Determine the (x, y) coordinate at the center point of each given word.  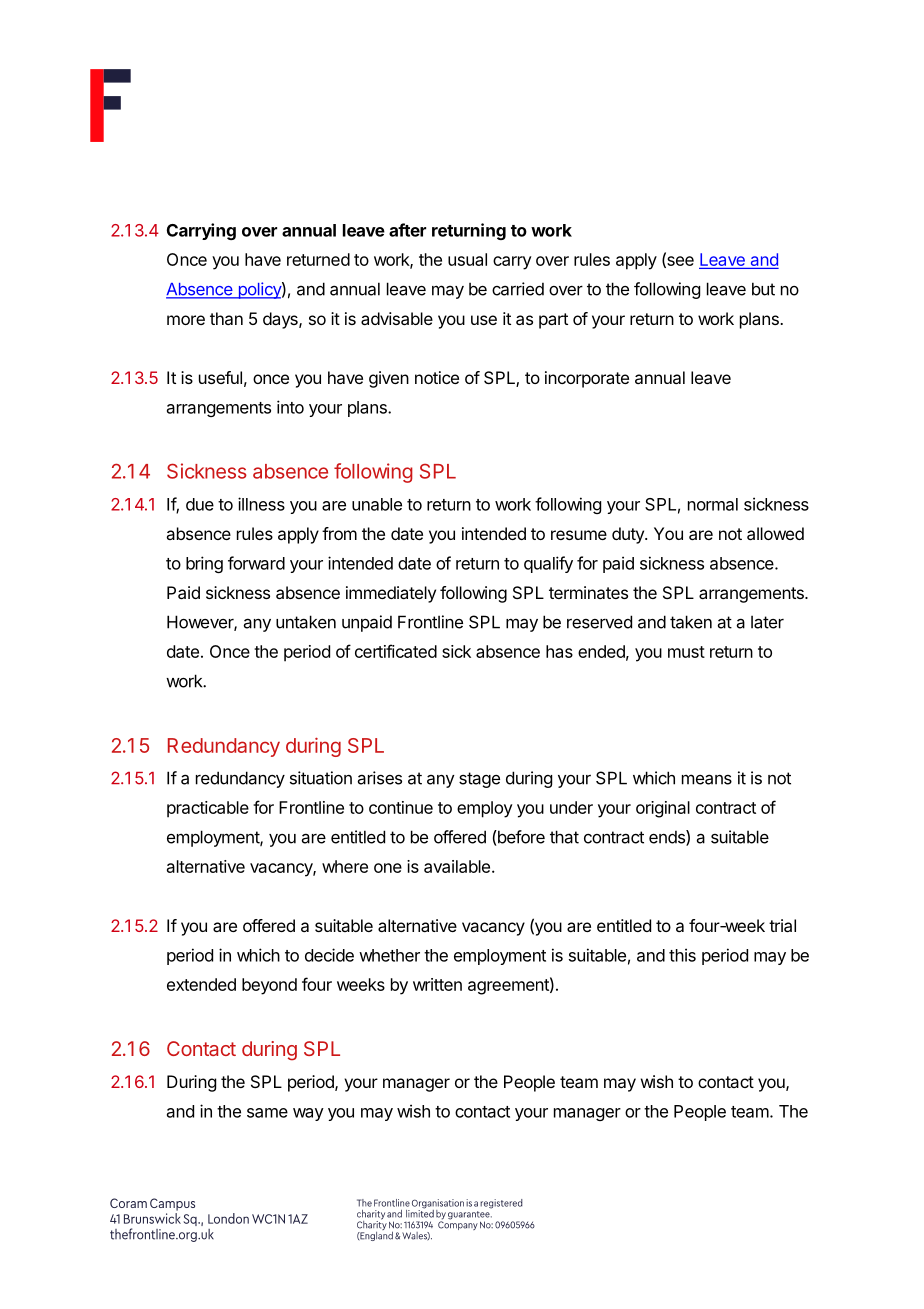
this (682, 955)
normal (713, 504)
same (267, 1113)
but (763, 289)
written (437, 984)
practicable (208, 809)
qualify (548, 564)
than (226, 318)
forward (256, 563)
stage (479, 780)
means (707, 779)
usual (467, 259)
